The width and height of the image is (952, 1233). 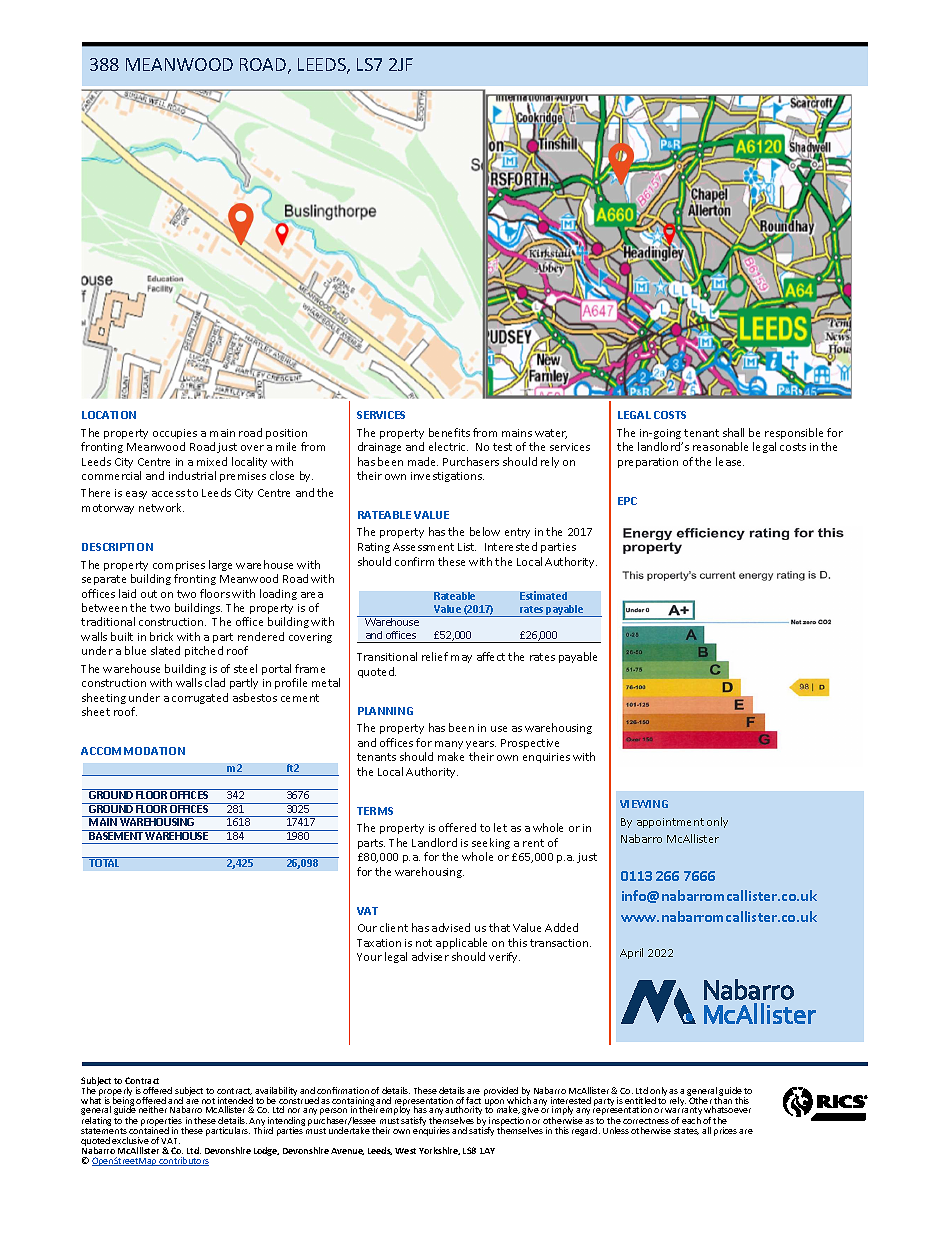 What do you see at coordinates (720, 446) in the image?
I see `reasonable` at bounding box center [720, 446].
